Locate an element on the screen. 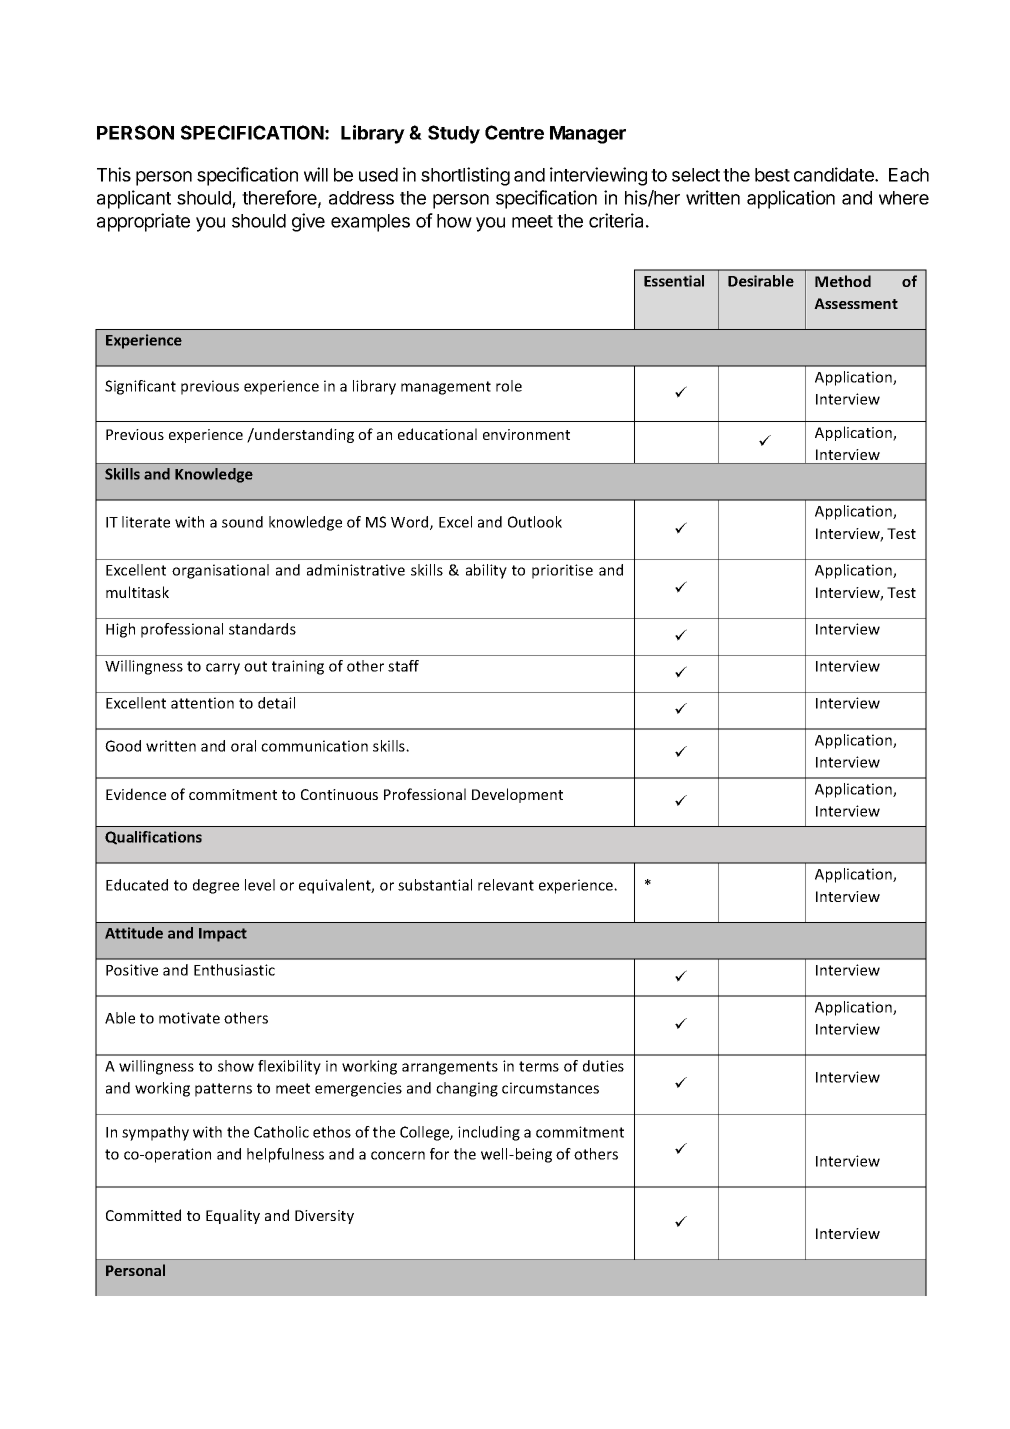  role is located at coordinates (509, 386).
